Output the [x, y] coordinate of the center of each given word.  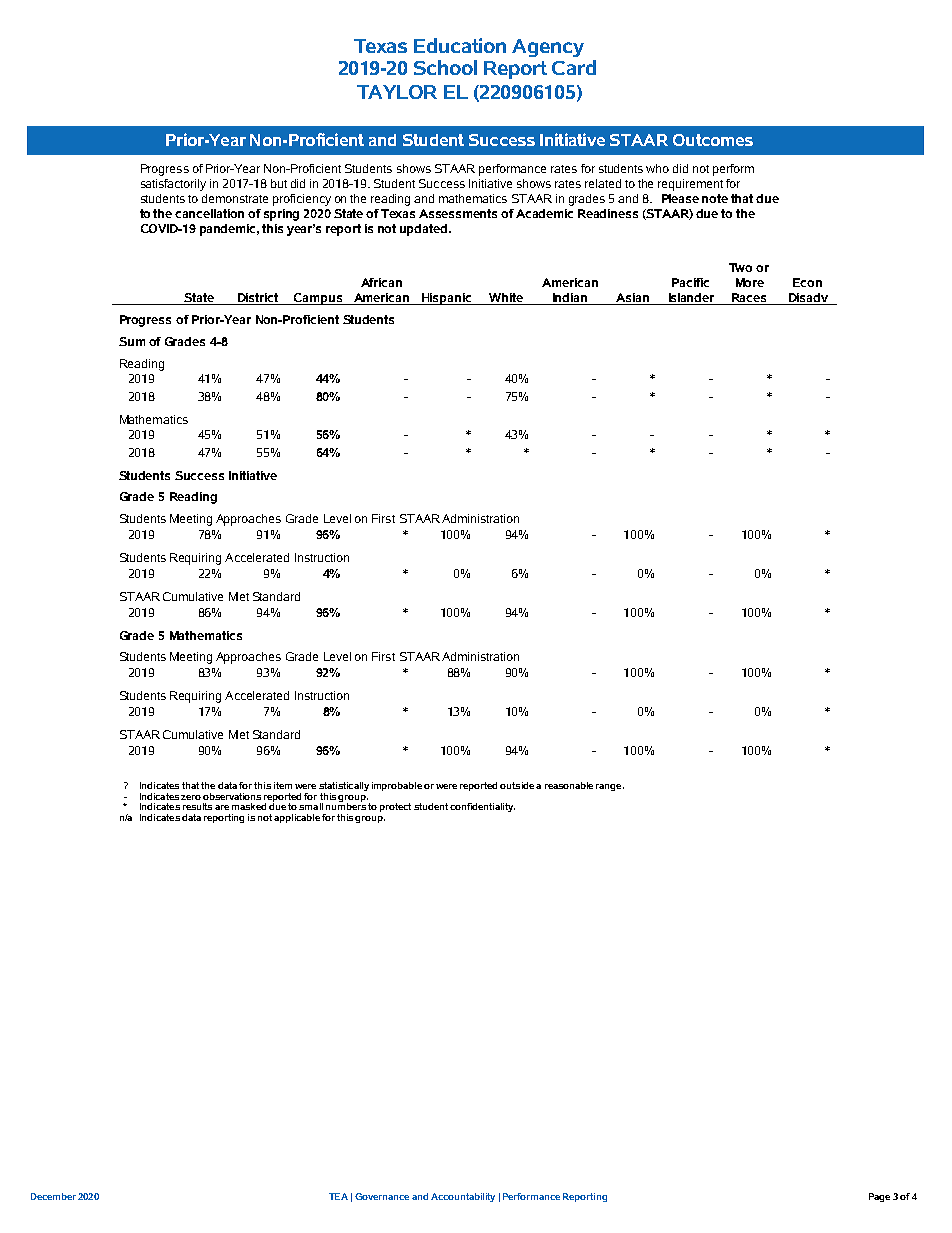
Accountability [463, 1197]
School [445, 67]
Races [749, 299]
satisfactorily [173, 185]
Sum [132, 341]
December [53, 1196]
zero [191, 797]
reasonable [569, 785]
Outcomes [713, 140]
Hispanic [447, 299]
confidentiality [482, 807]
